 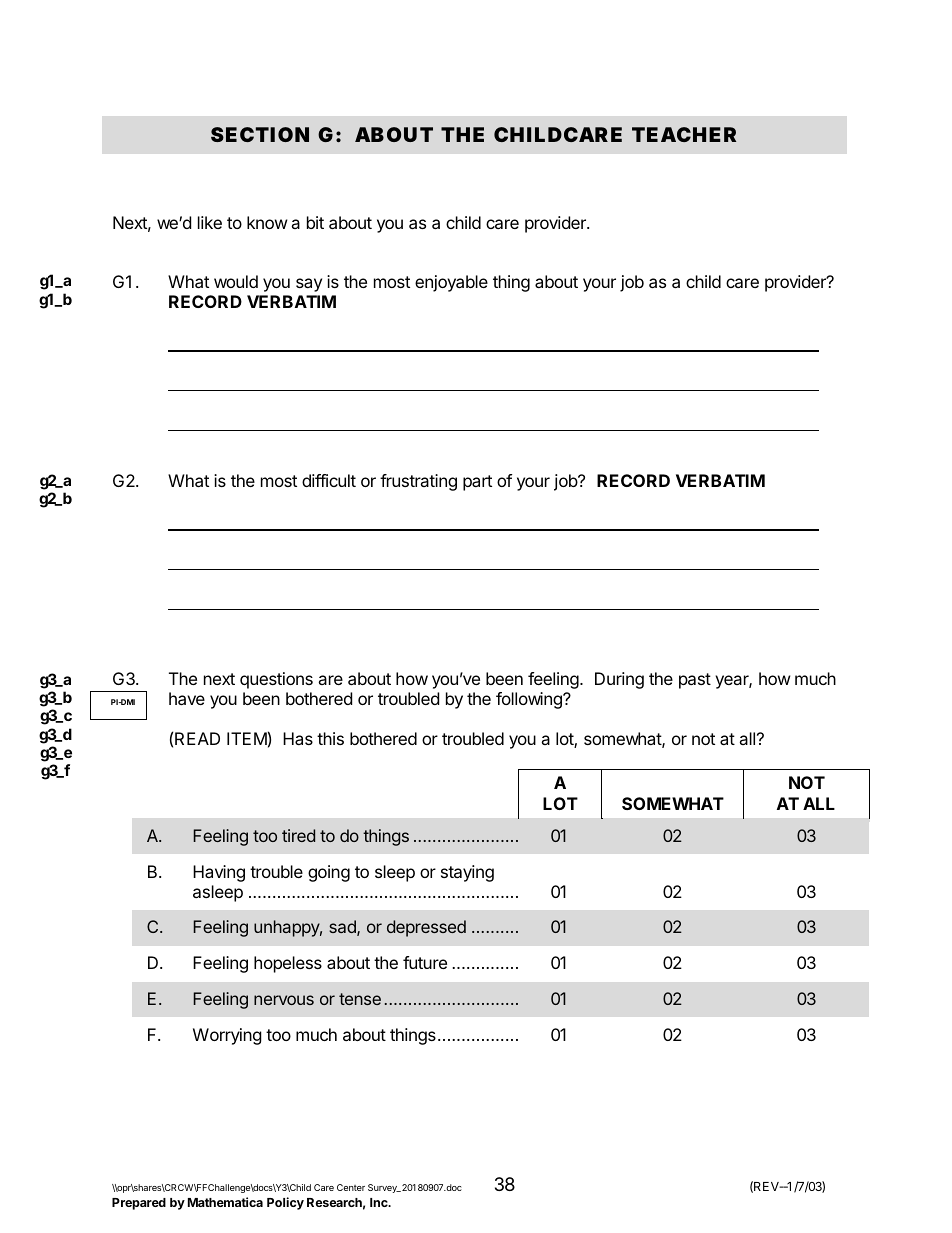 What do you see at coordinates (619, 680) in the page?
I see `During` at bounding box center [619, 680].
